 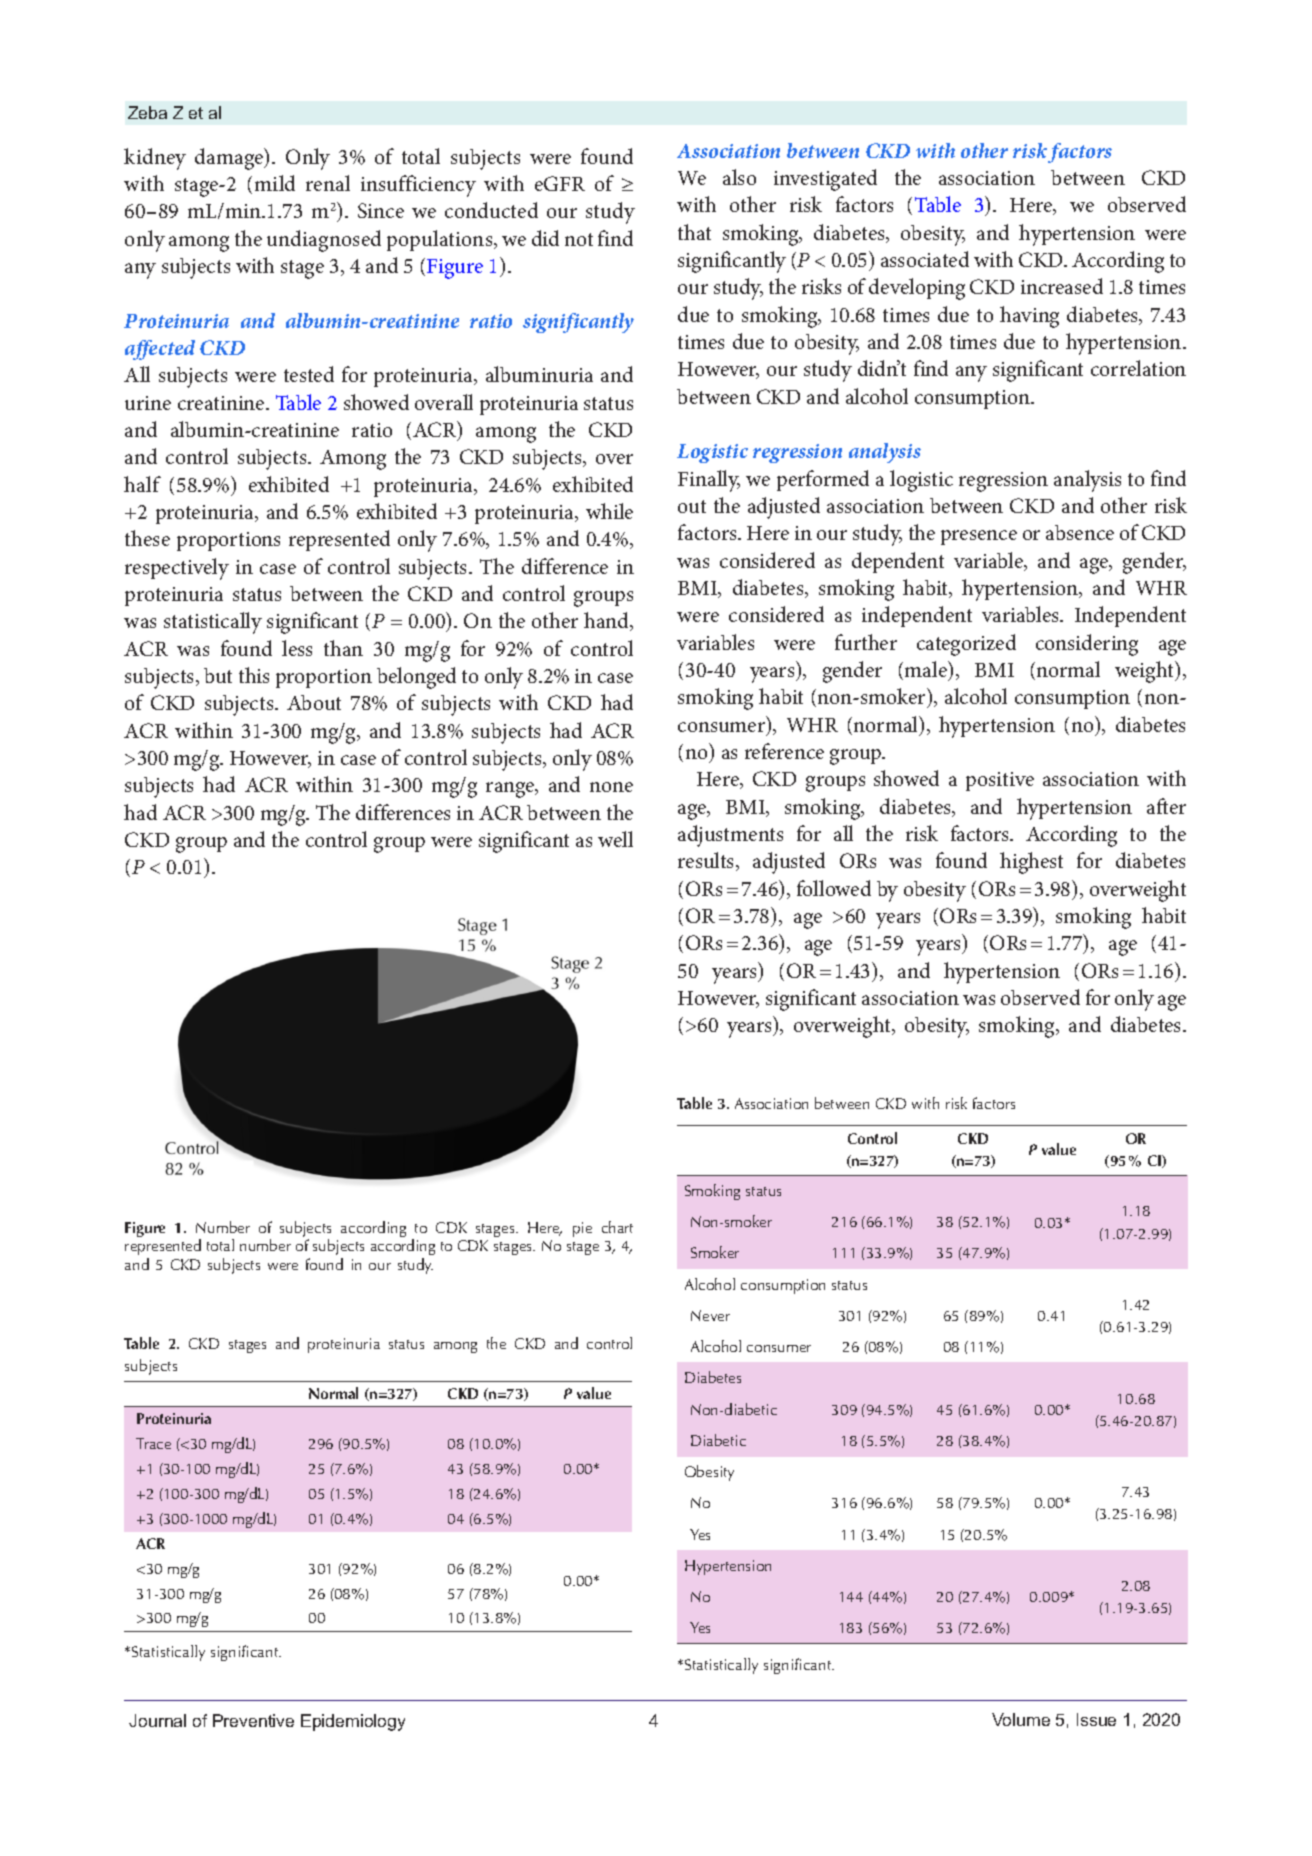 I want to click on Epidemiology, so click(x=353, y=1722).
